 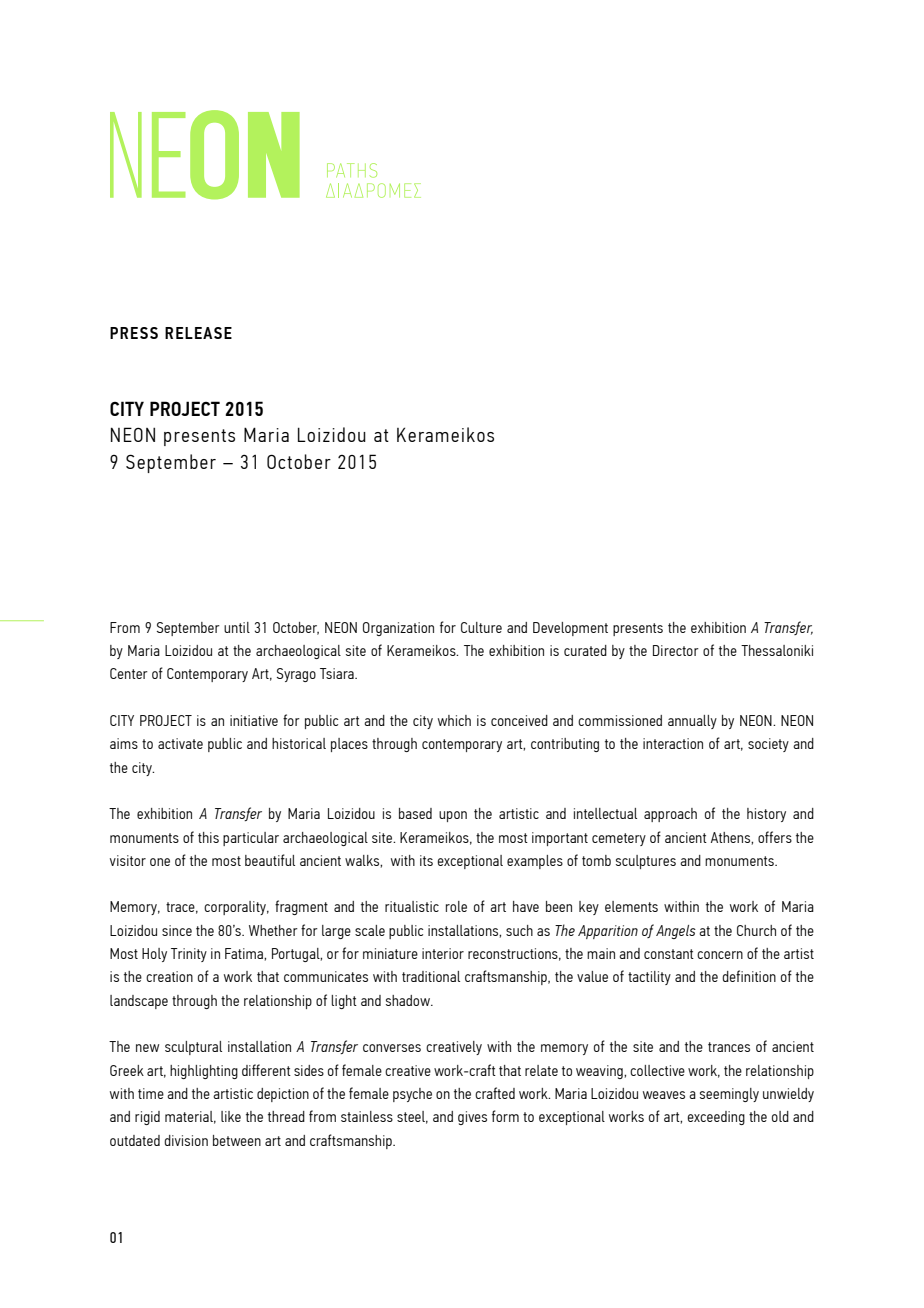 What do you see at coordinates (129, 673) in the screenshot?
I see `Center` at bounding box center [129, 673].
